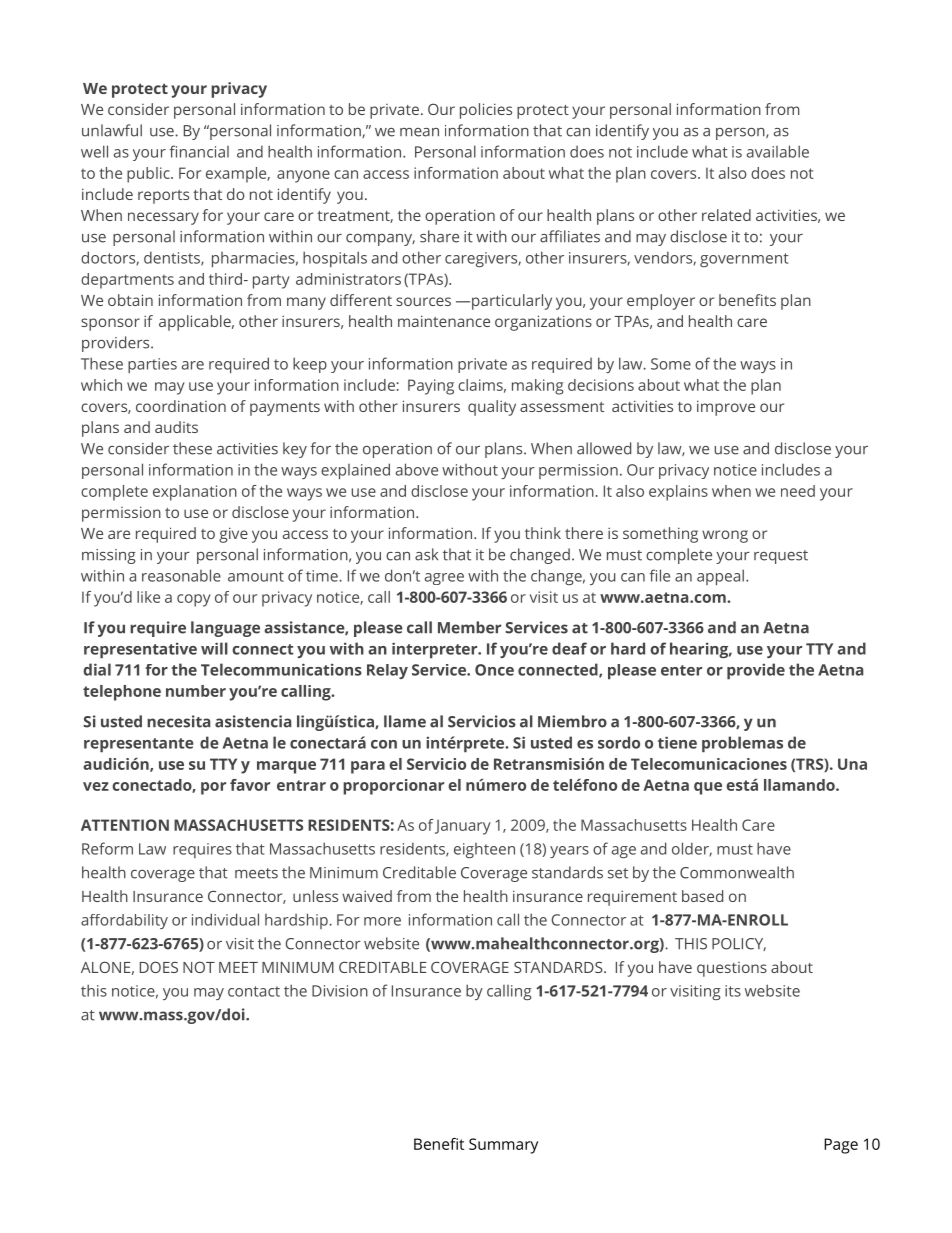  I want to click on policies, so click(486, 111).
